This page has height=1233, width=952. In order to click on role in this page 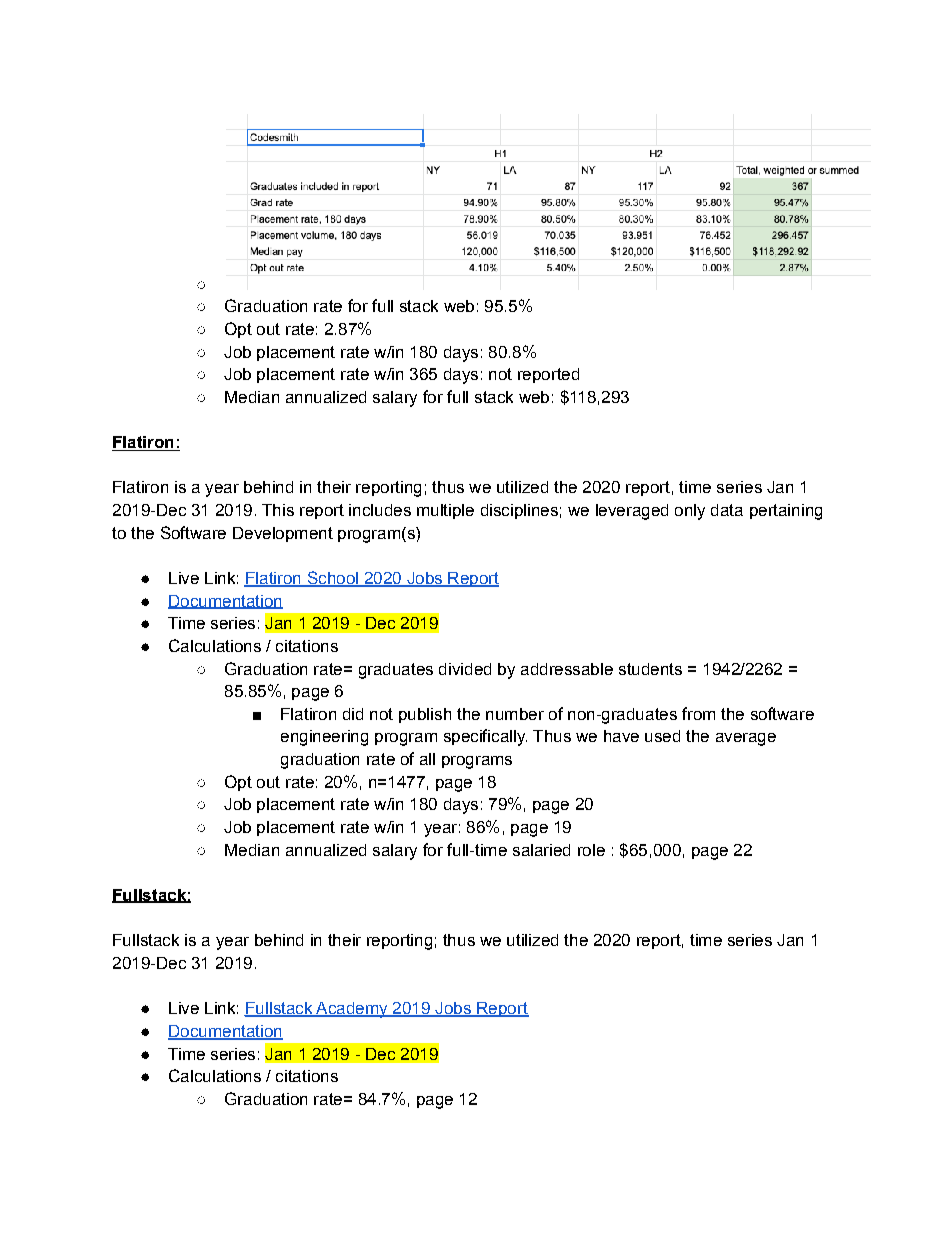, I will do `click(591, 850)`.
